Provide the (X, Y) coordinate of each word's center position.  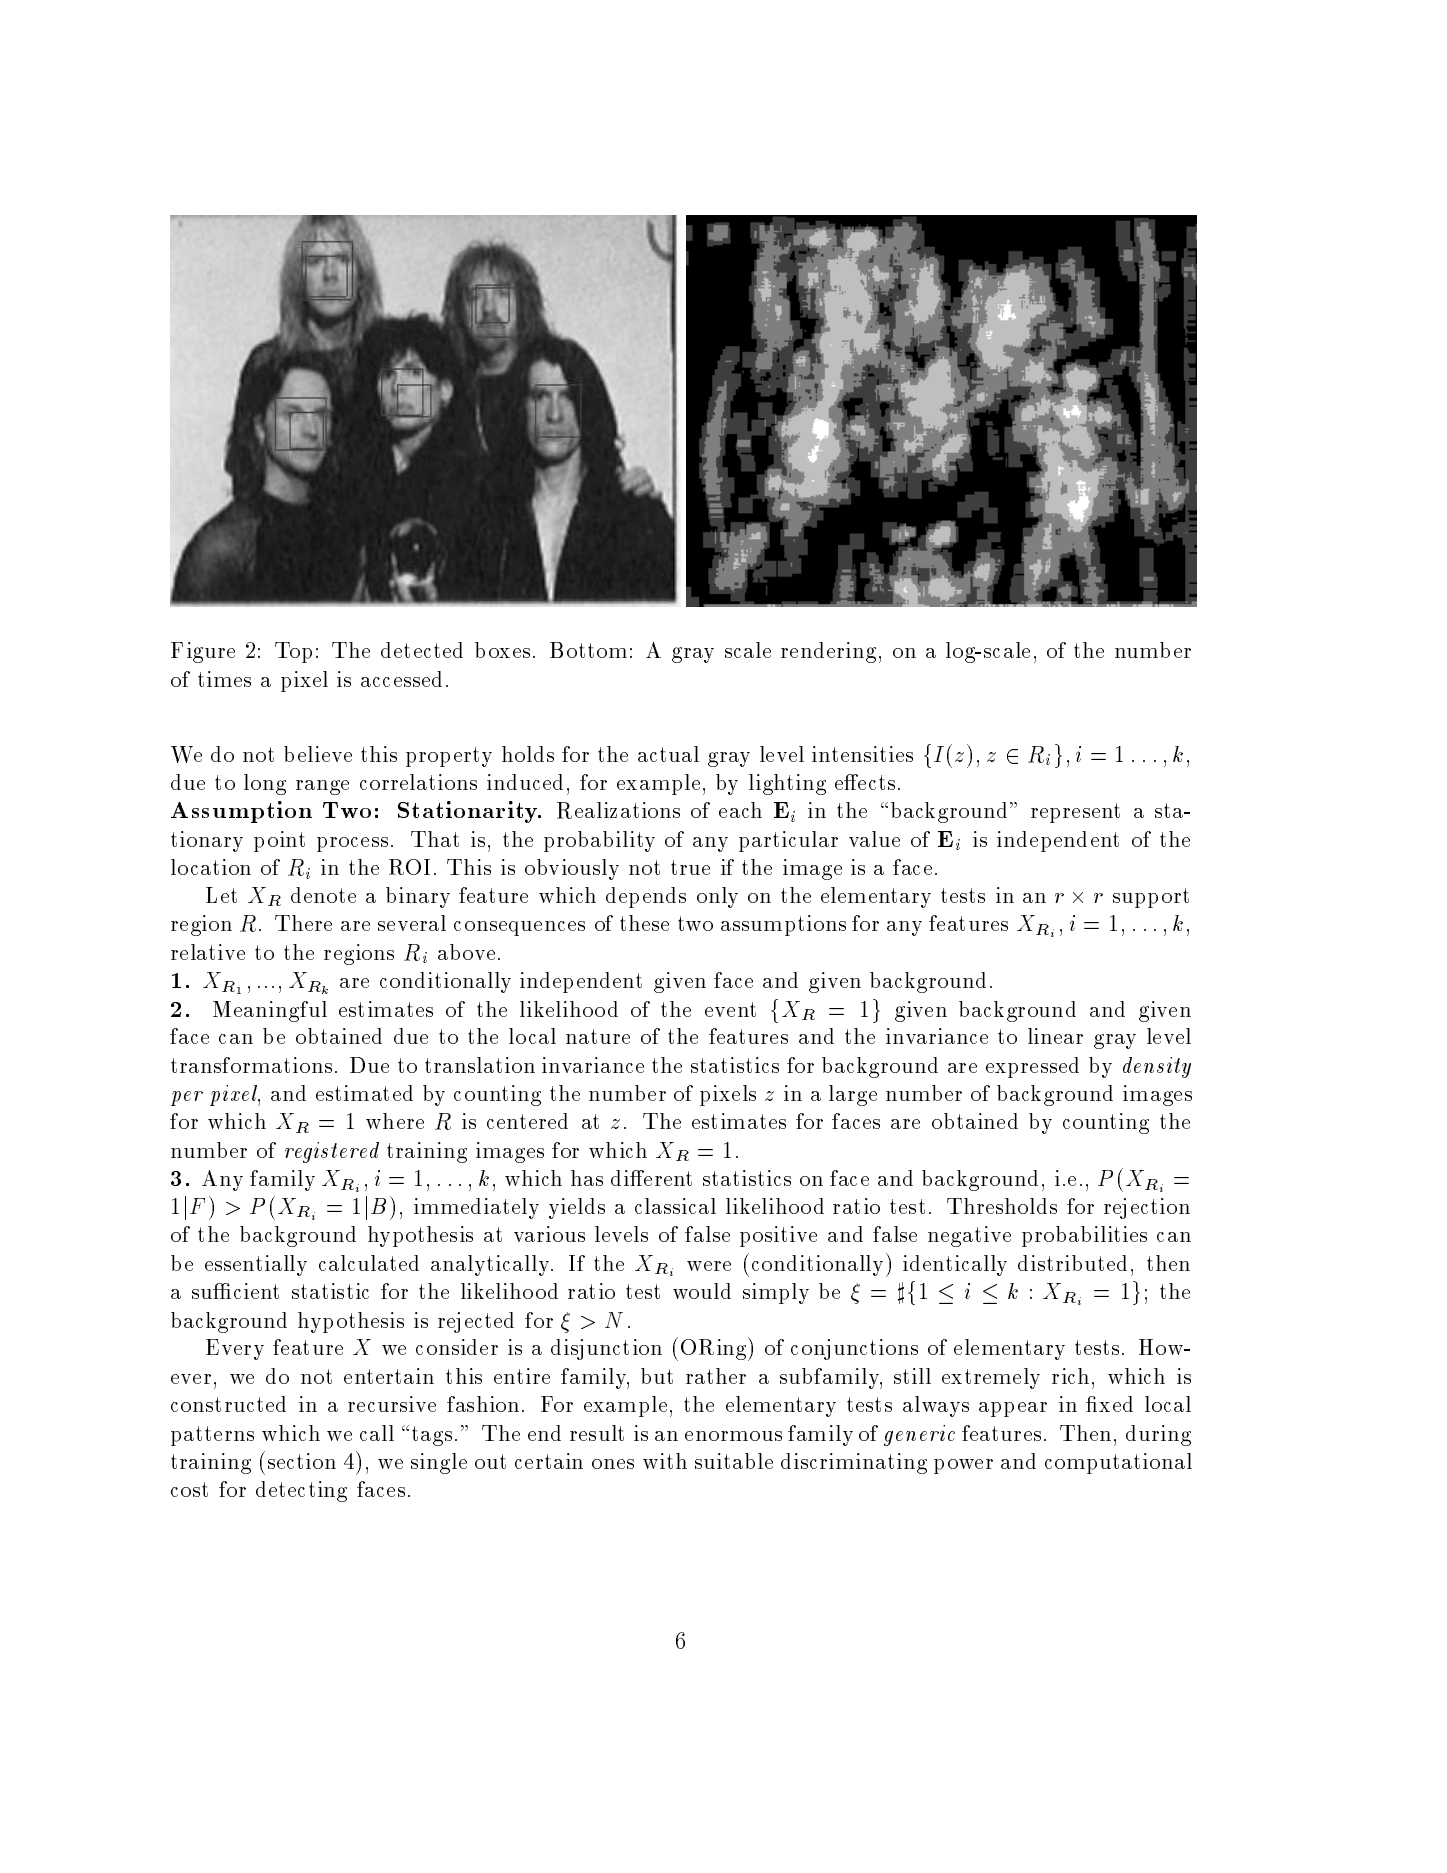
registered (332, 1152)
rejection (1147, 1208)
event (730, 1009)
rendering (828, 652)
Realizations (618, 810)
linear (1055, 1036)
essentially (256, 1265)
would (702, 1291)
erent (667, 1178)
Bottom (588, 650)
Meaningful (270, 1011)
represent (1075, 813)
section (302, 1461)
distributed (1072, 1263)
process (352, 844)
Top (293, 652)
